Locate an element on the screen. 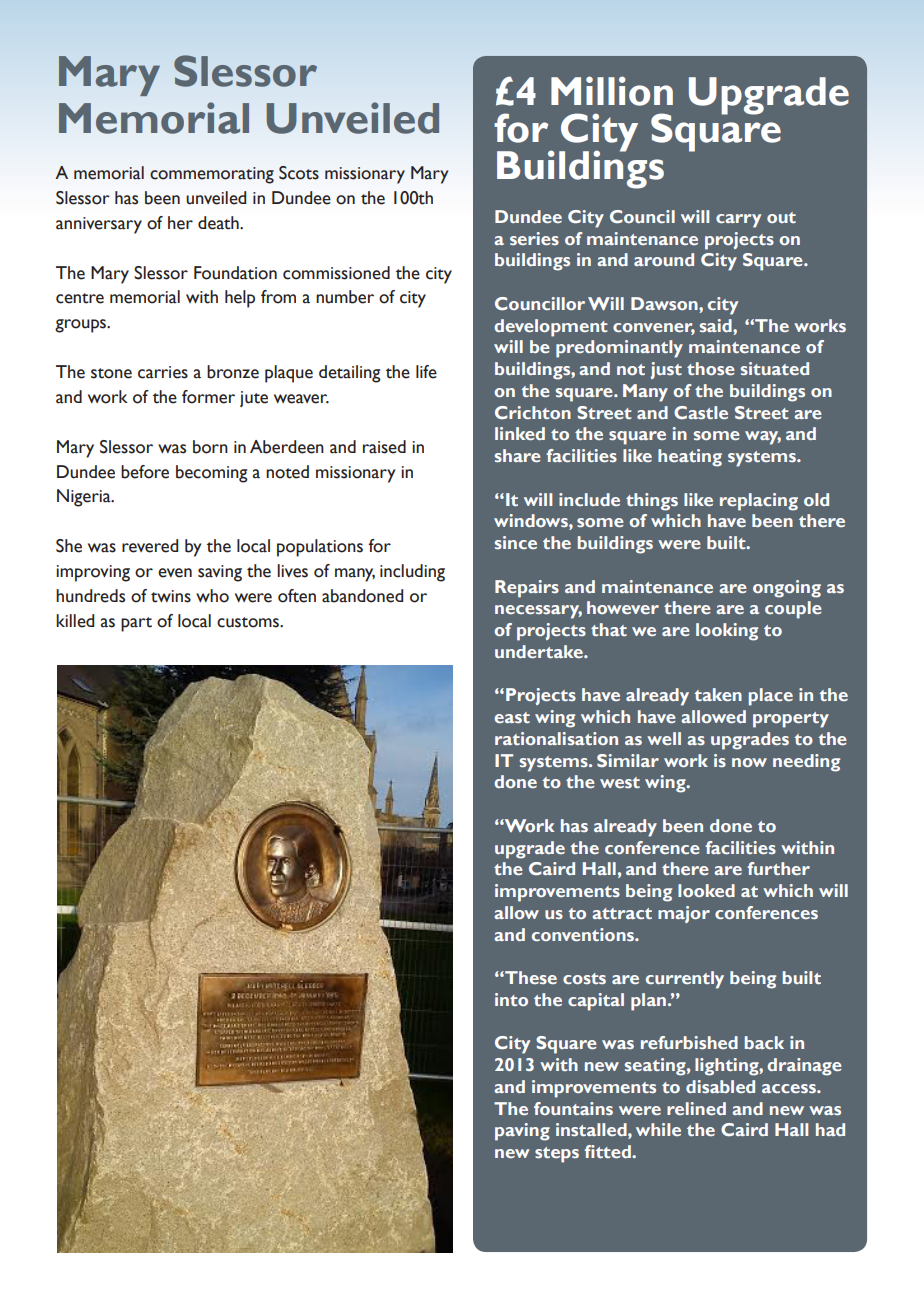 This screenshot has width=924, height=1308. commemorating is located at coordinates (212, 175).
